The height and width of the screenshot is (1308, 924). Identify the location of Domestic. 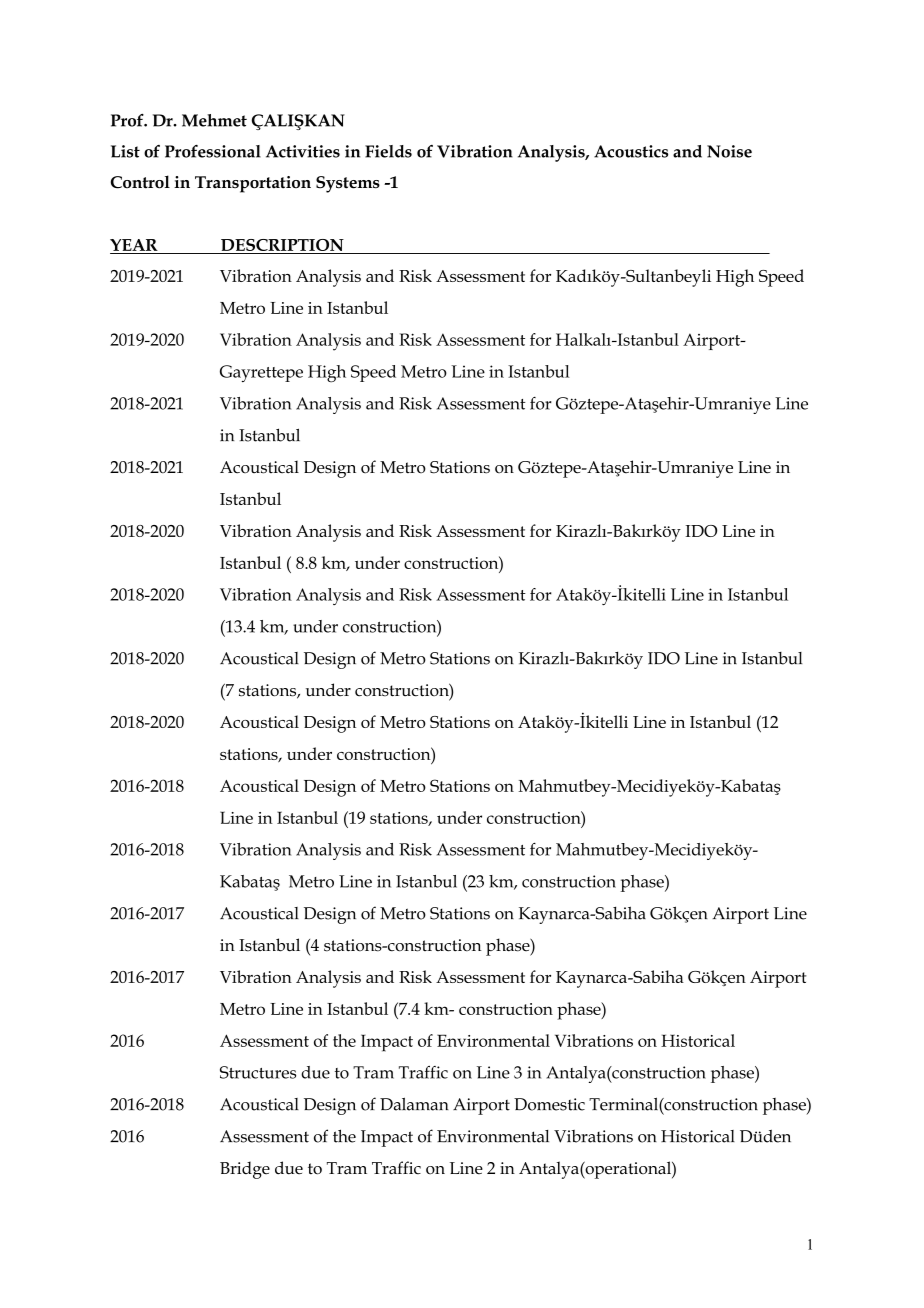
(549, 1104).
